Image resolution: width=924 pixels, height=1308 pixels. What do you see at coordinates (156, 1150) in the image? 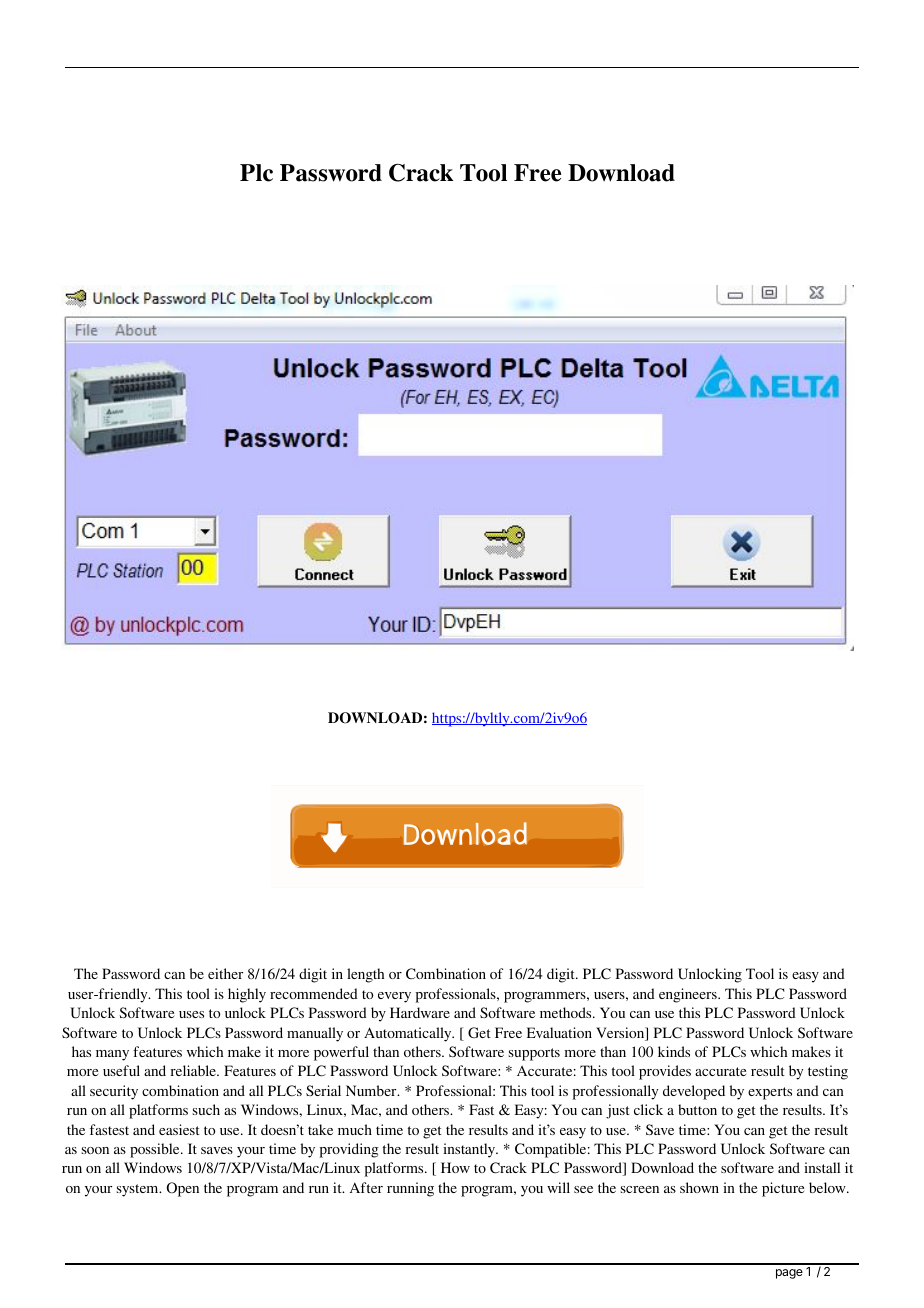
I see `possible` at bounding box center [156, 1150].
